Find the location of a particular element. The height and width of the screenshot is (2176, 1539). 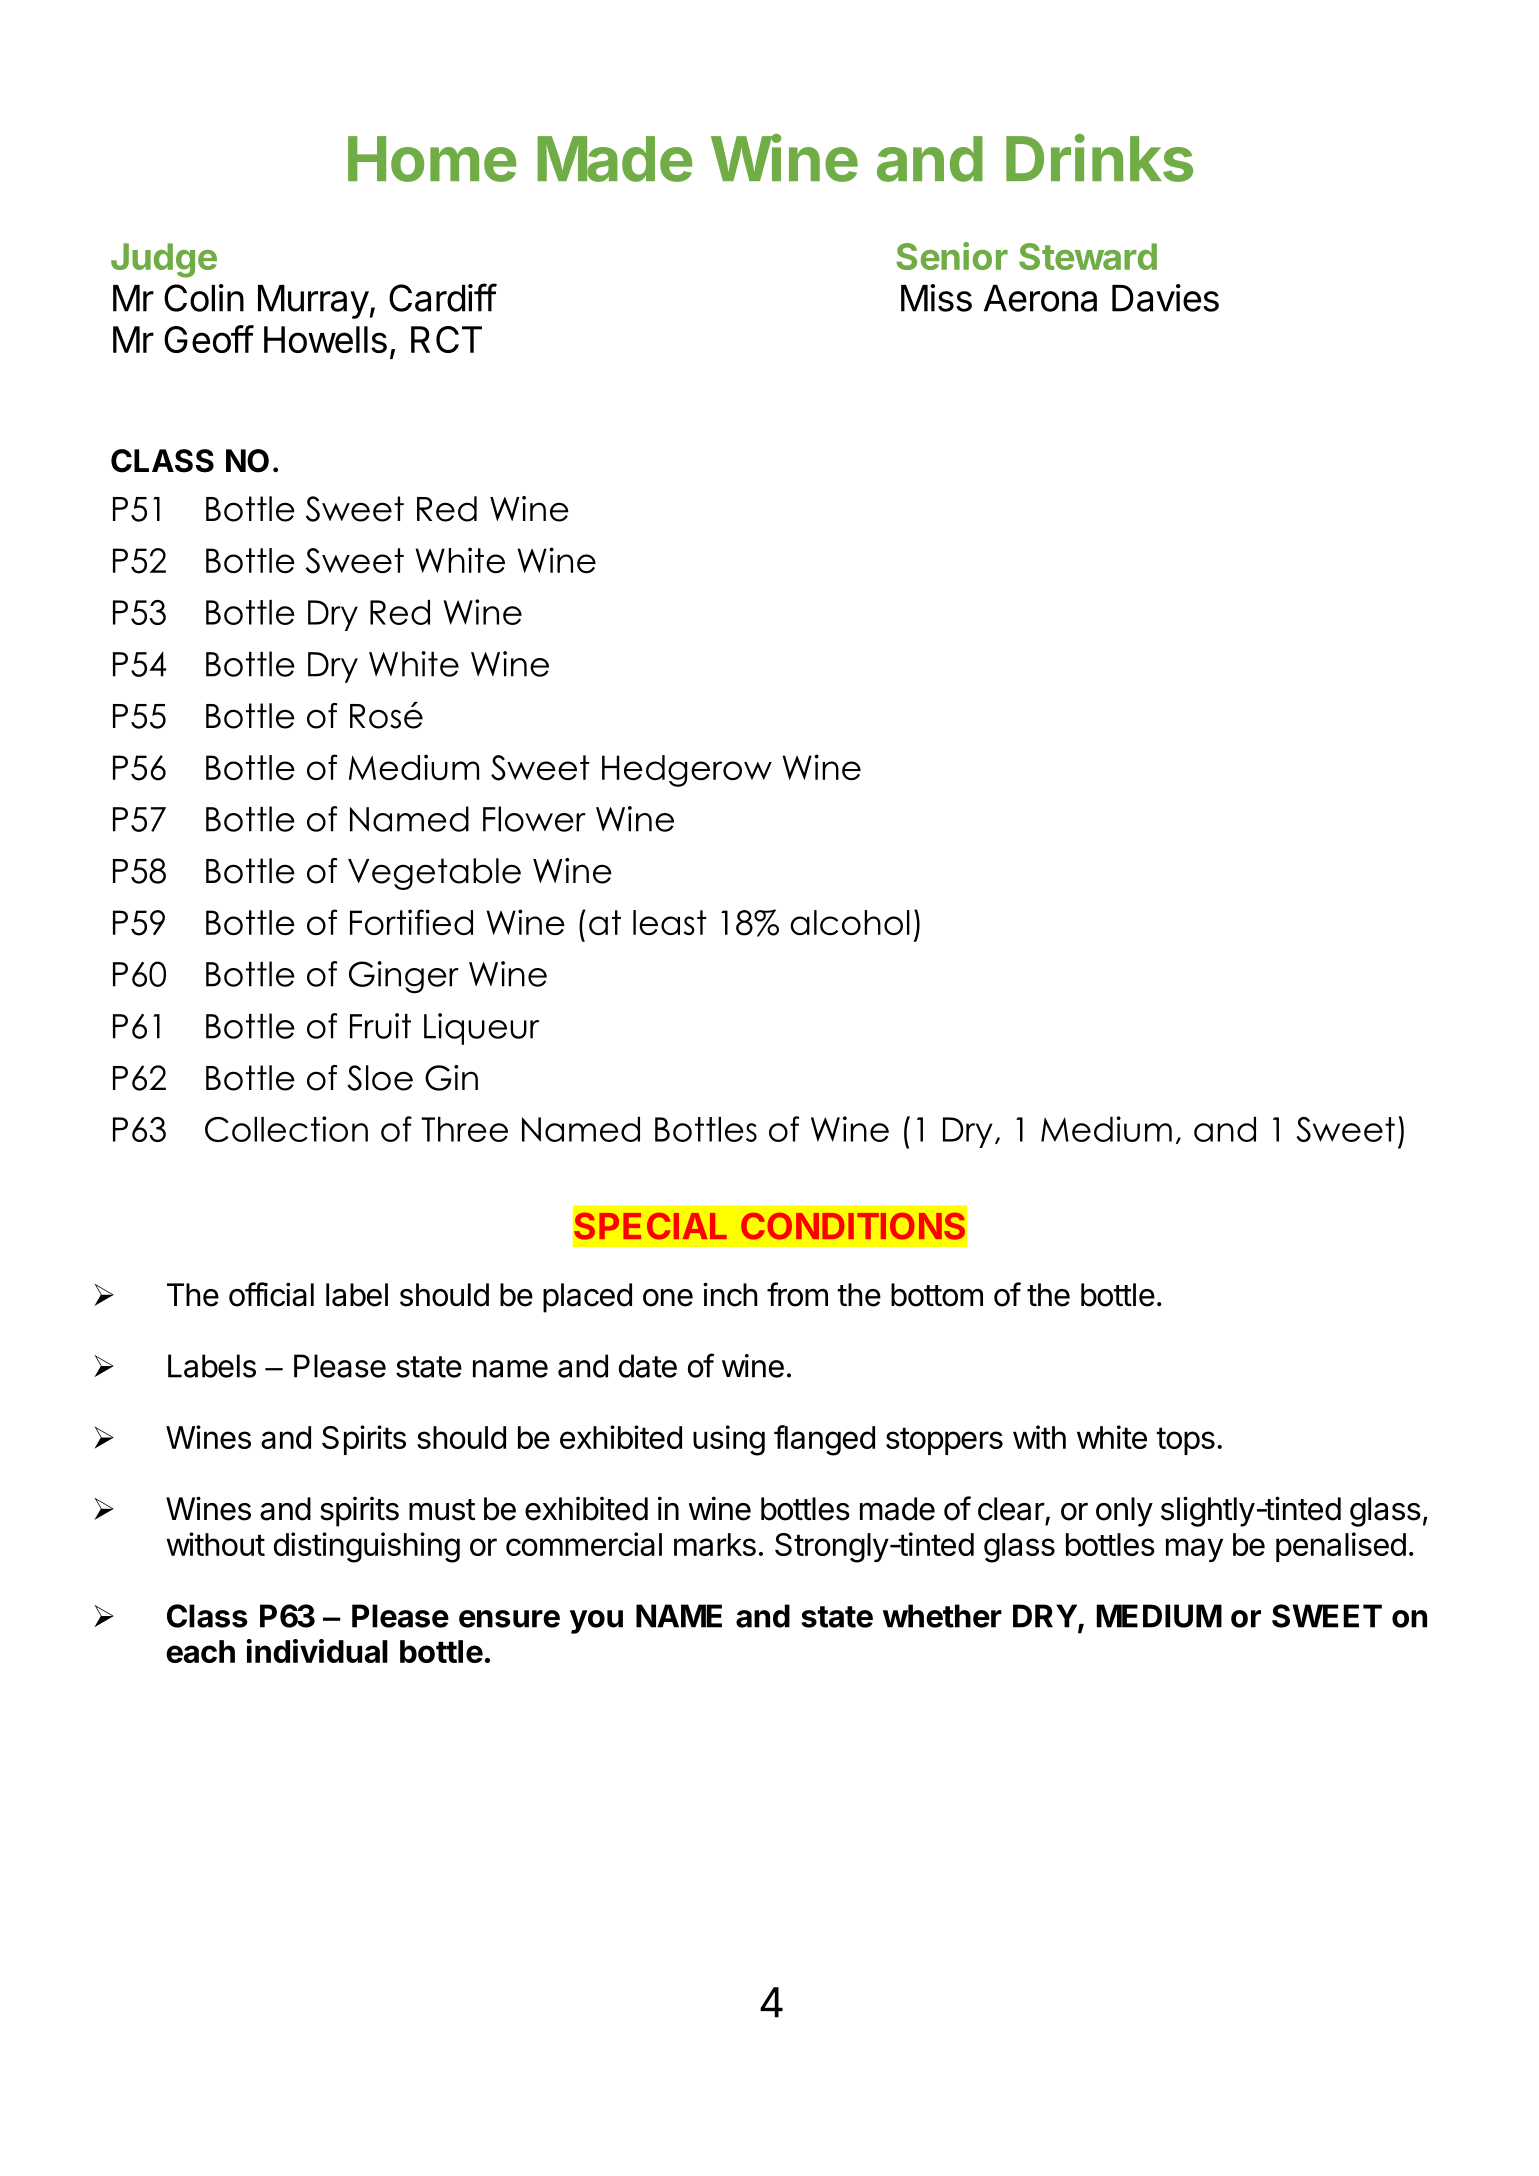

Home is located at coordinates (432, 159).
